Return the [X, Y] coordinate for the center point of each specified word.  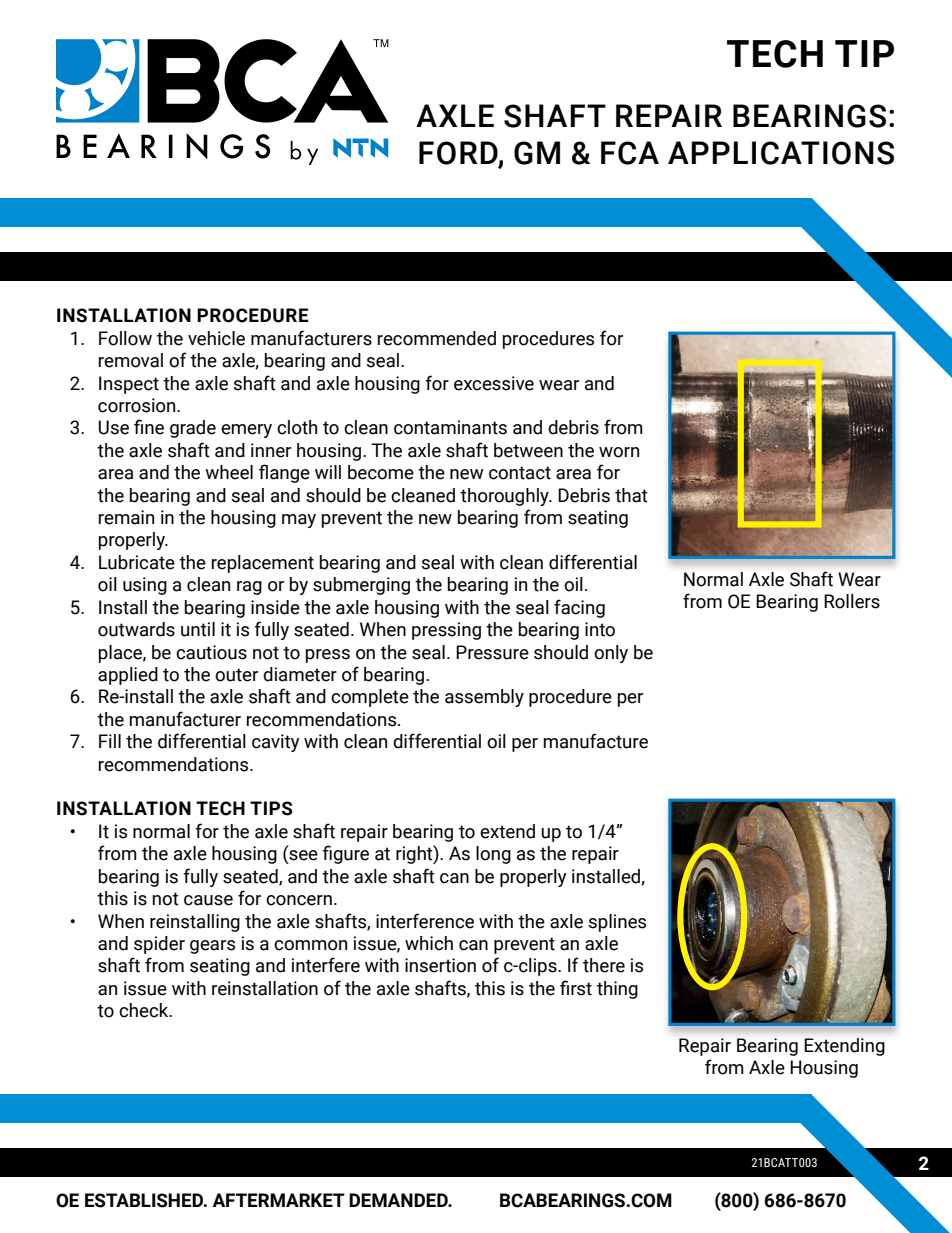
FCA [630, 153]
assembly [484, 698]
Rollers [852, 601]
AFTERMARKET [278, 1200]
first [576, 988]
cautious [211, 652]
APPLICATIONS [781, 153]
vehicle [216, 338]
